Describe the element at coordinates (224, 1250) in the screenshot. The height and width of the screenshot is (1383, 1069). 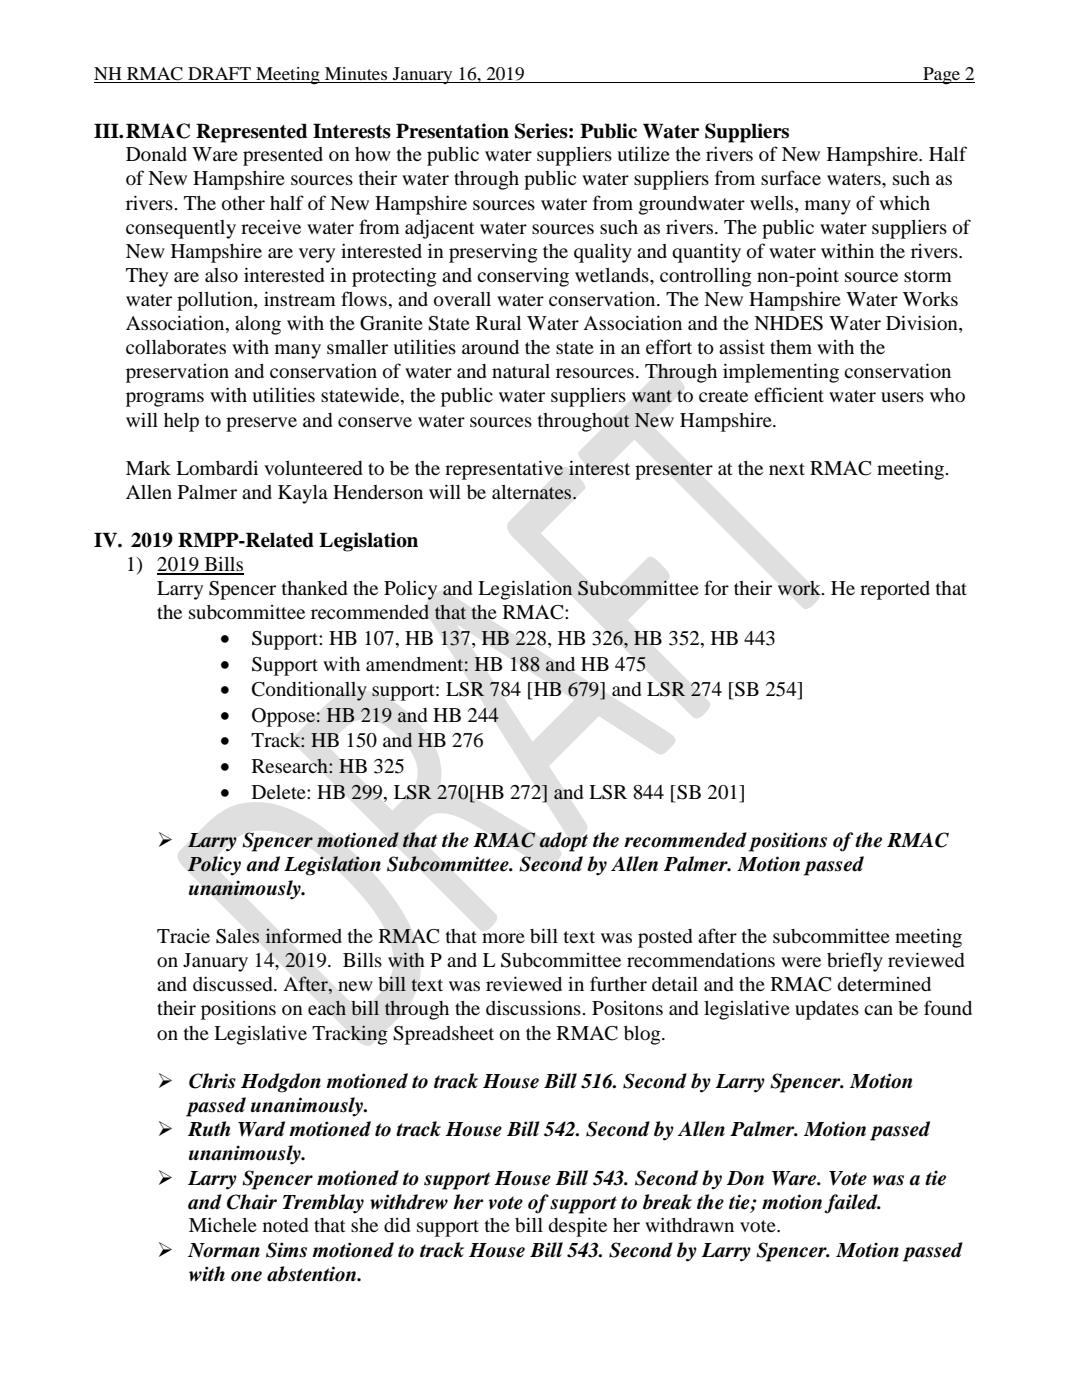
I see `Norman` at that location.
